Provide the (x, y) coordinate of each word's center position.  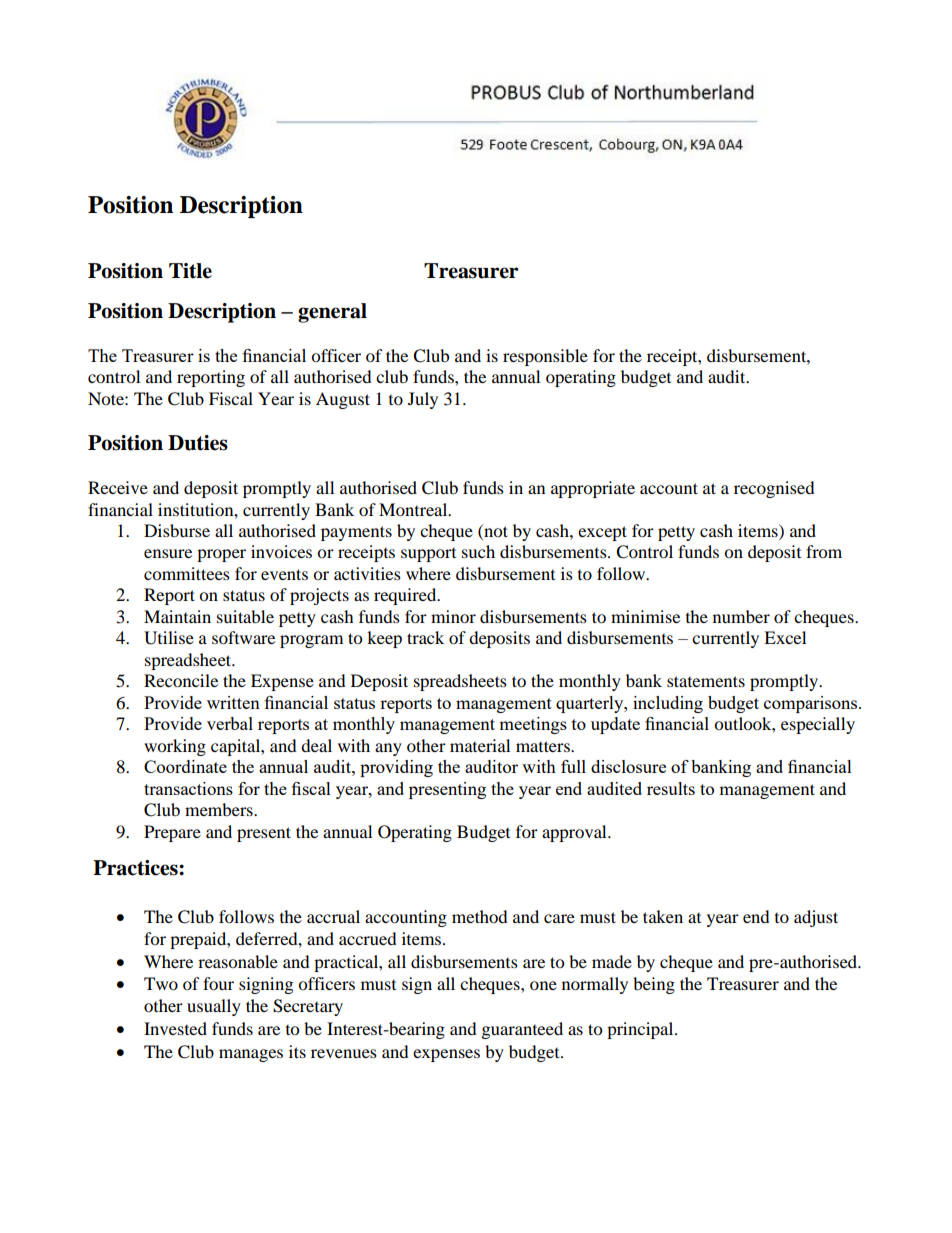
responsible (545, 357)
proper (221, 555)
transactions (188, 788)
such (478, 551)
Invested (175, 1028)
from (824, 551)
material (480, 745)
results (671, 788)
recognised (774, 489)
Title (190, 271)
